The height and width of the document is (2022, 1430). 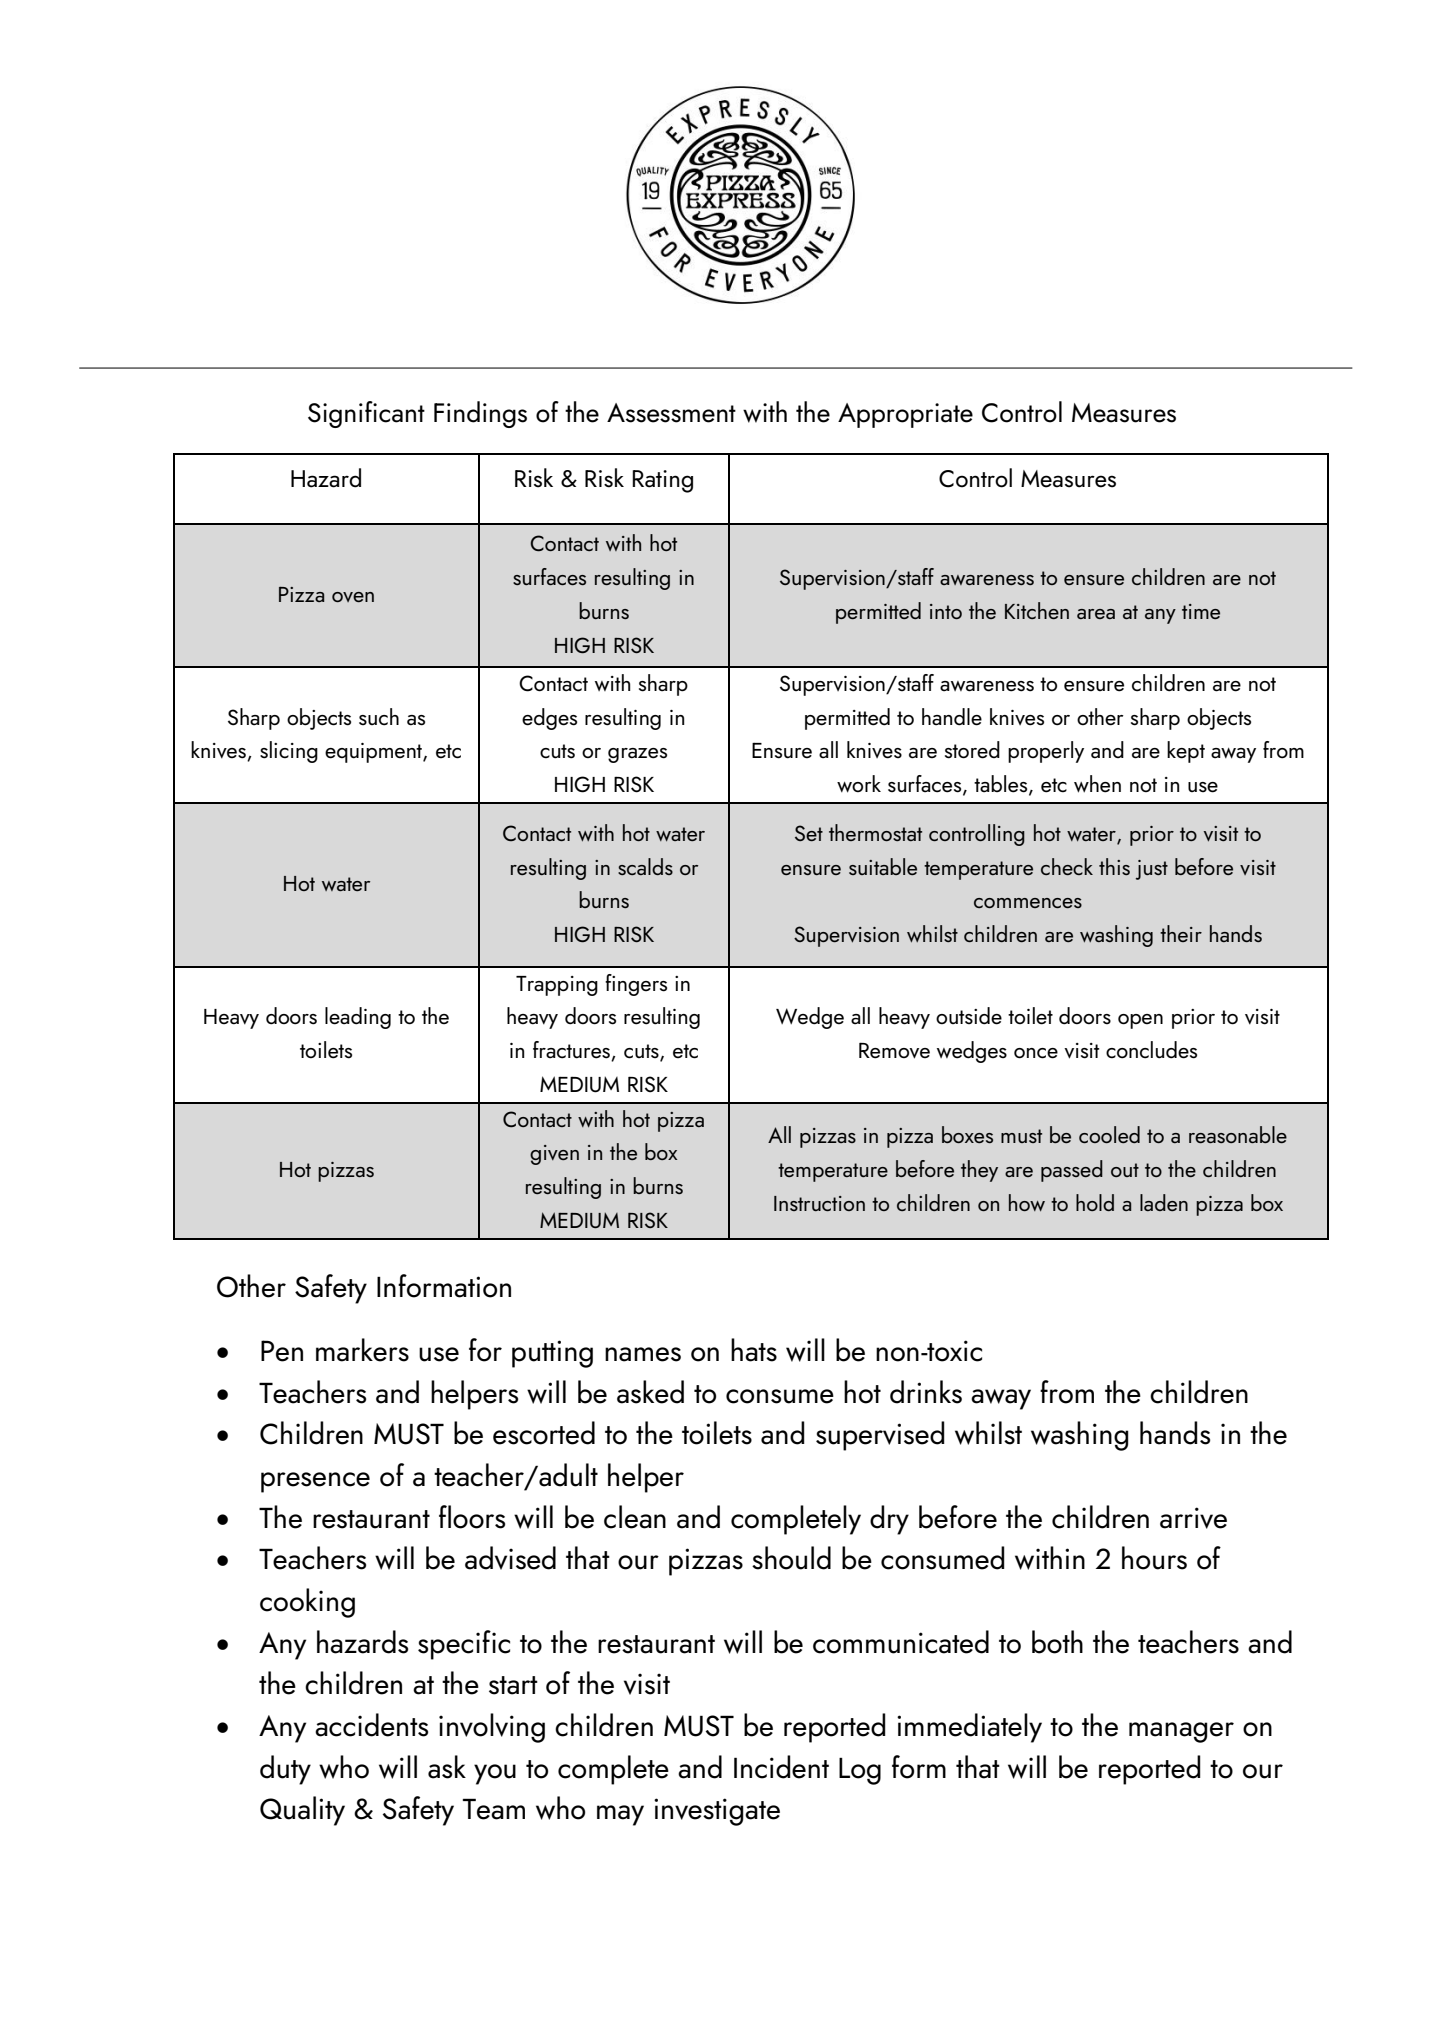 What do you see at coordinates (662, 481) in the document?
I see `Rating` at bounding box center [662, 481].
